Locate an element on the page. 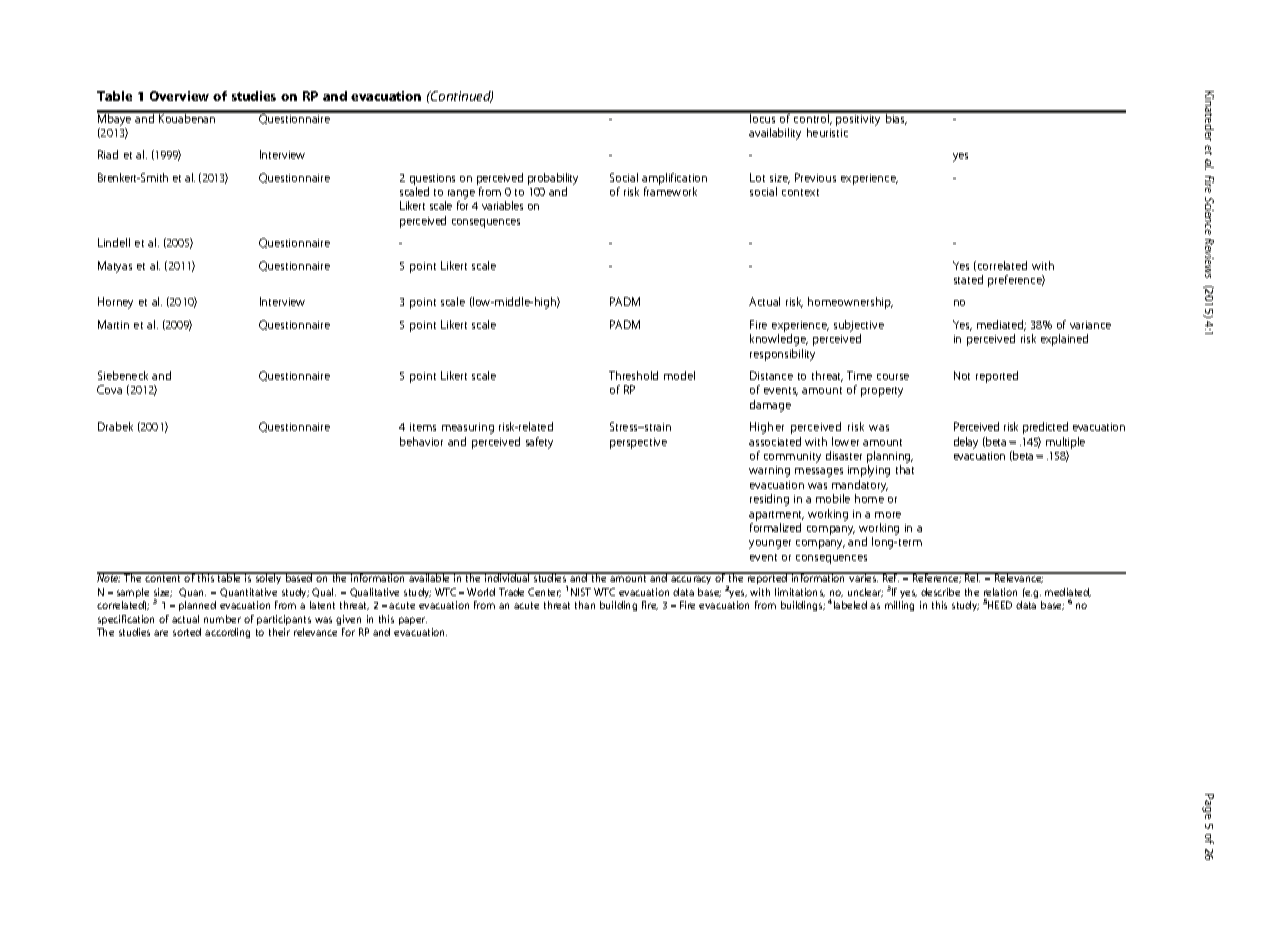 The height and width of the document is (952, 1270). Overview is located at coordinates (179, 96).
